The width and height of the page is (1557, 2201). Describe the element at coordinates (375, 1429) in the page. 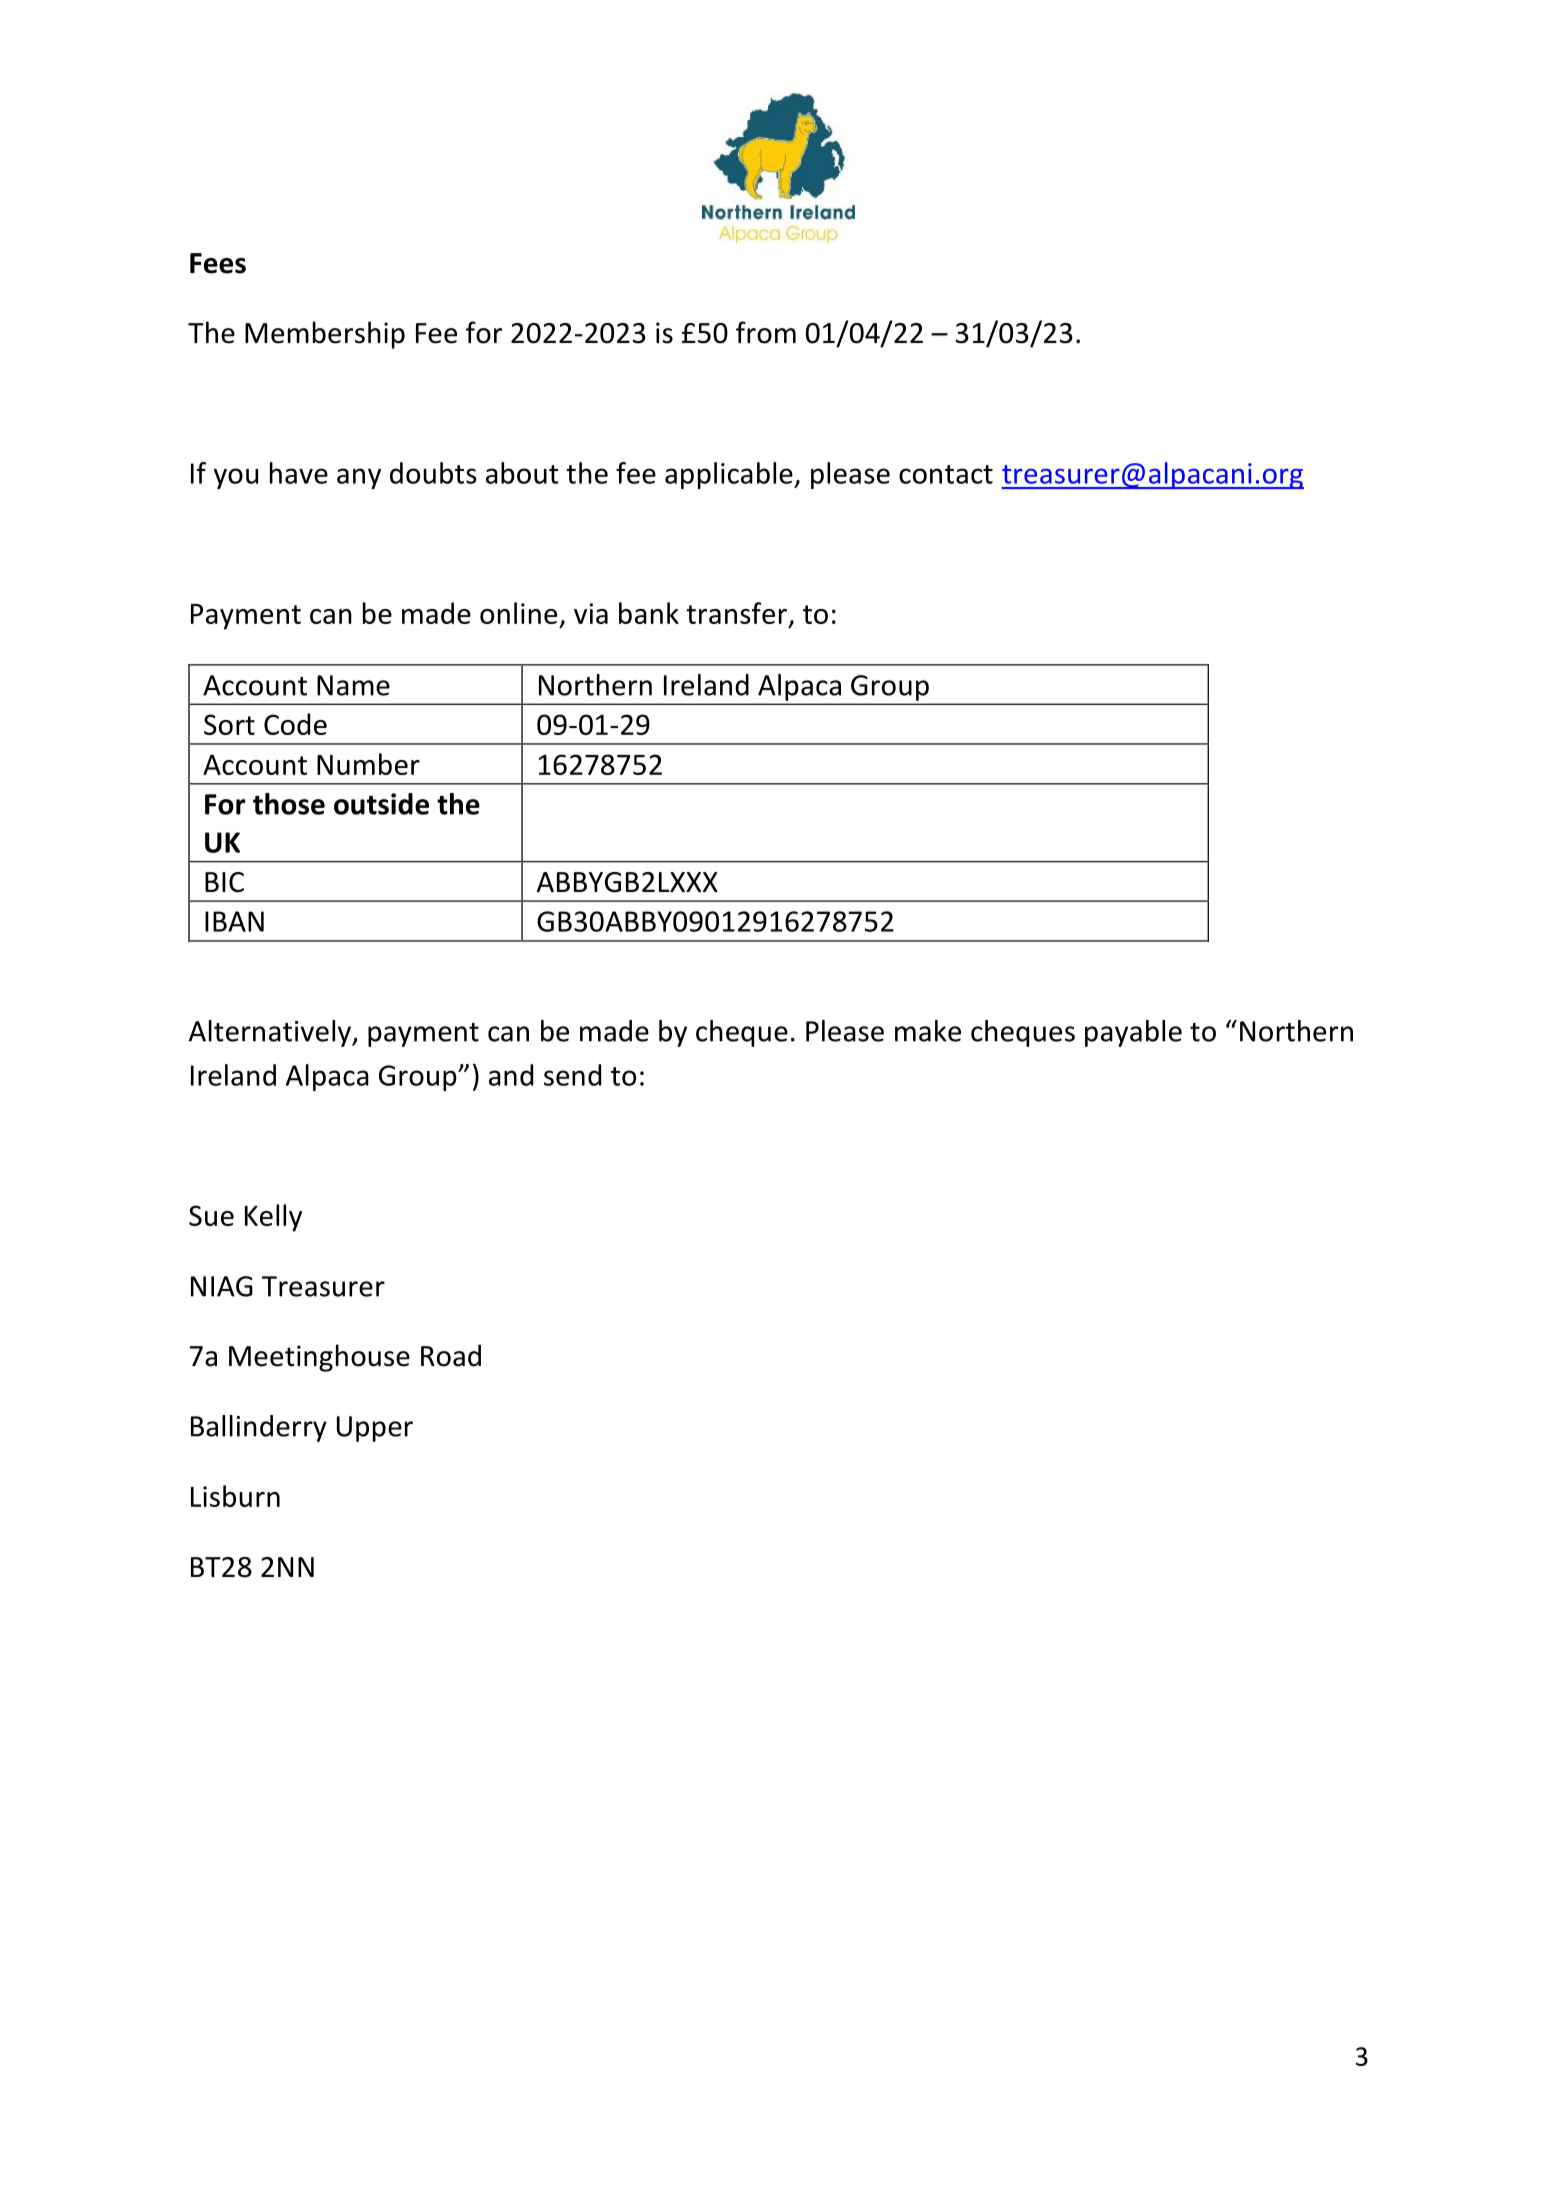

I see `Upper` at that location.
